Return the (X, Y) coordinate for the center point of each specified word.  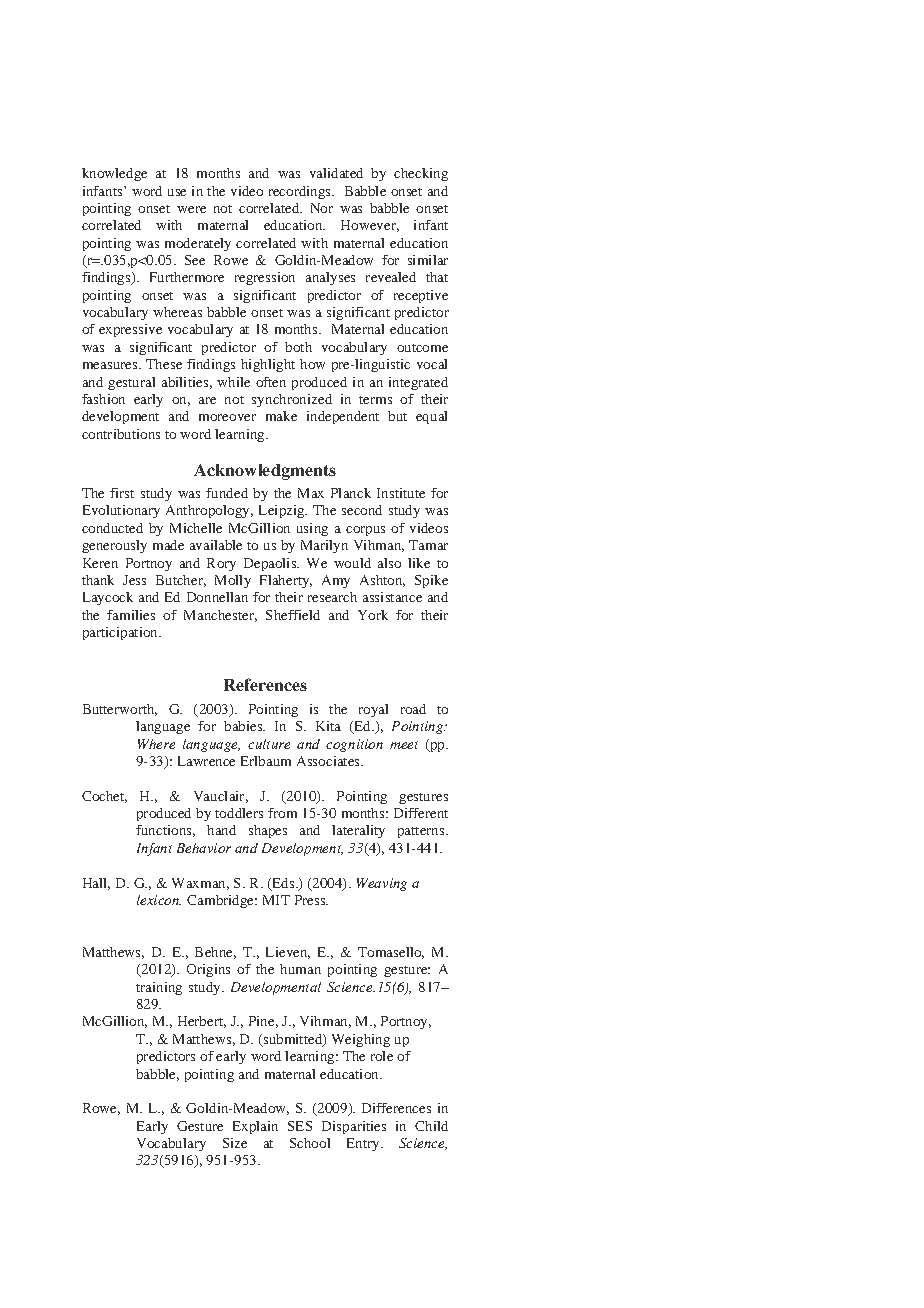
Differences (396, 1108)
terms (375, 400)
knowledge (114, 174)
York (373, 615)
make (281, 416)
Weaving (382, 884)
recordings (301, 192)
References (265, 684)
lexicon (159, 900)
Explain (255, 1127)
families (131, 615)
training (159, 988)
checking (421, 174)
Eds (283, 884)
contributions (121, 434)
